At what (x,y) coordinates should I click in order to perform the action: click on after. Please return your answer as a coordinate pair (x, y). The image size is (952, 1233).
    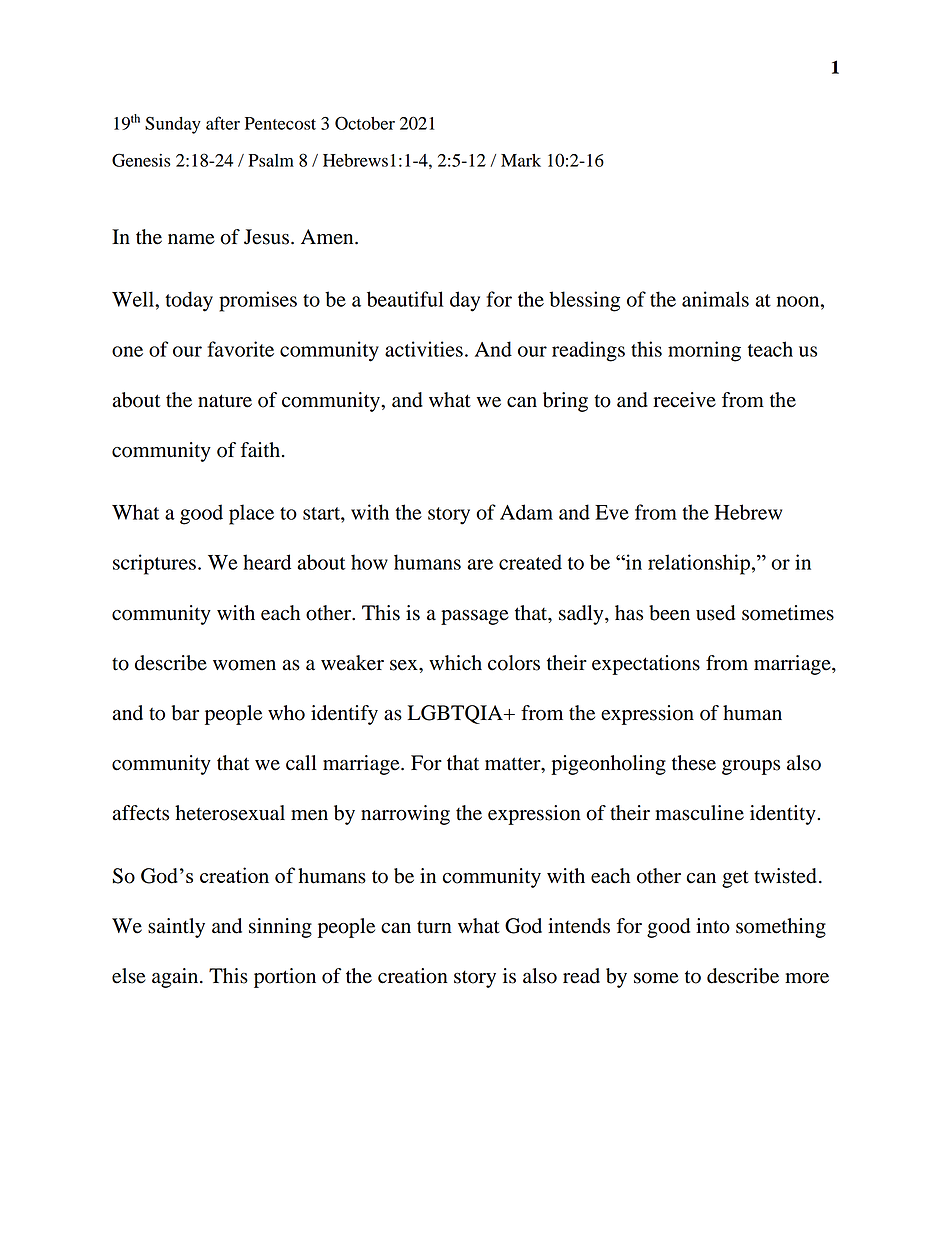
    Looking at the image, I should click on (223, 123).
